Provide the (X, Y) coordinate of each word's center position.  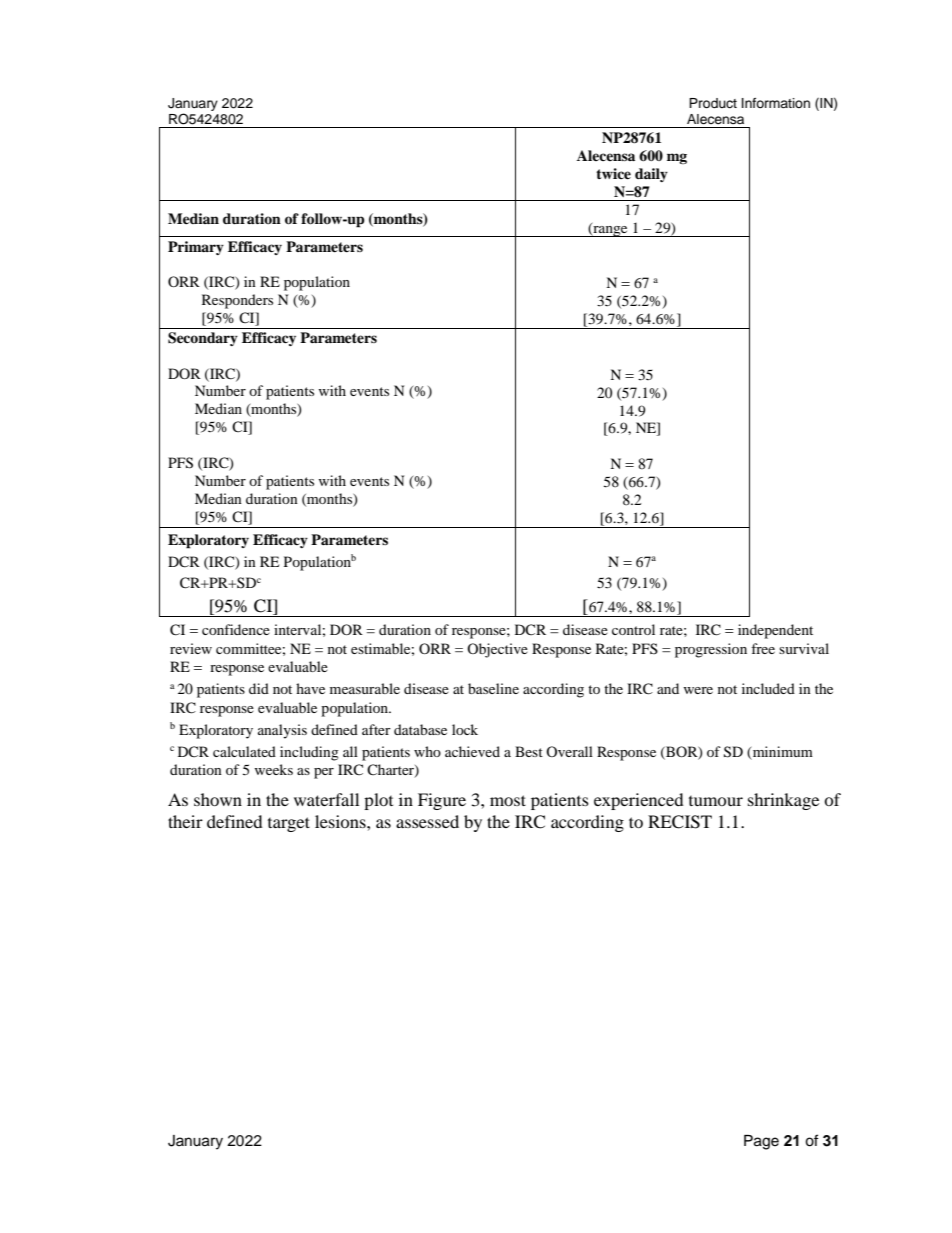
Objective (497, 650)
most (508, 800)
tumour (716, 801)
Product (713, 103)
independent (775, 631)
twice (613, 173)
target (289, 824)
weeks (273, 769)
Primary (196, 248)
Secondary (203, 339)
